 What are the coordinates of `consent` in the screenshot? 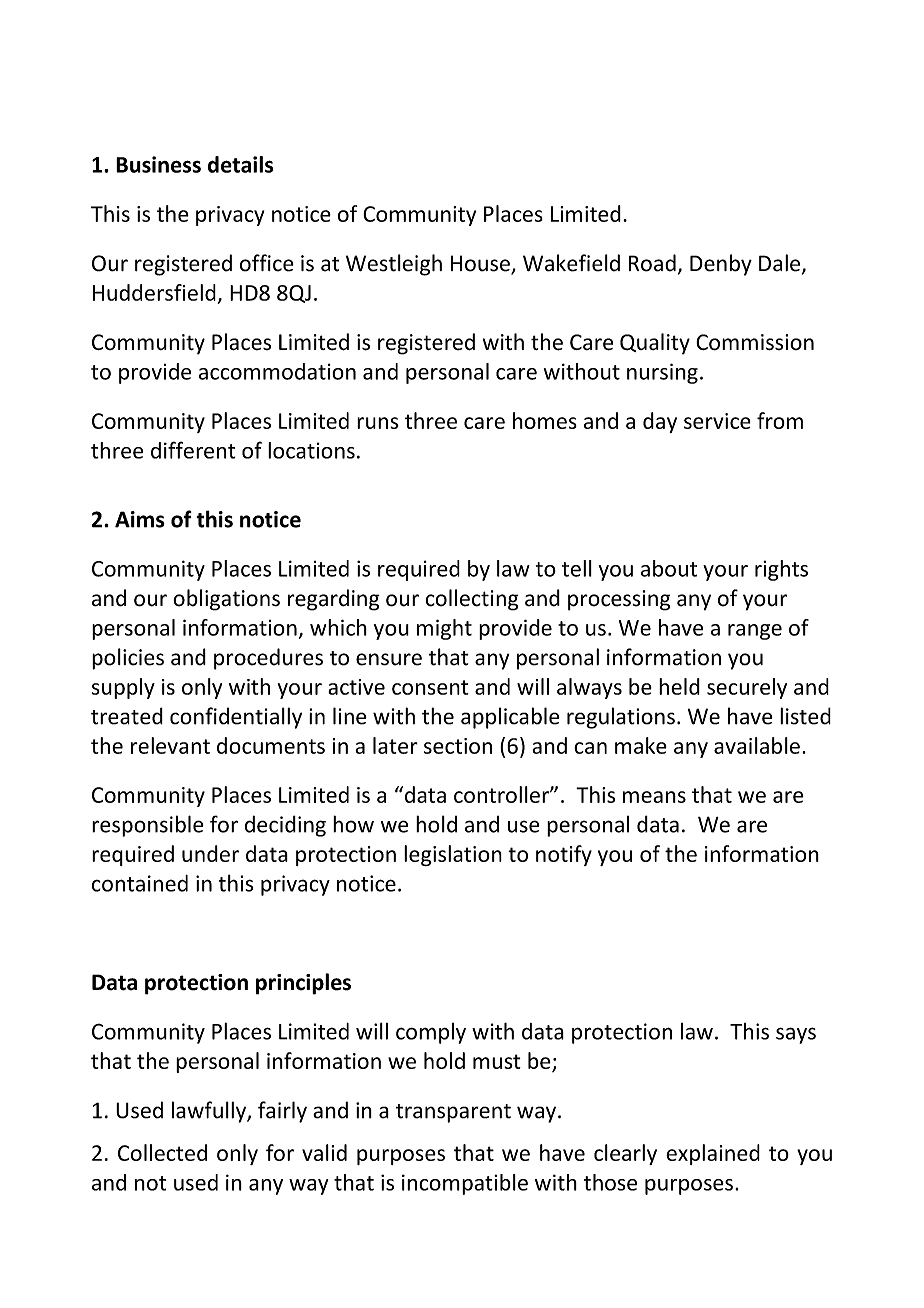 It's located at (430, 687).
